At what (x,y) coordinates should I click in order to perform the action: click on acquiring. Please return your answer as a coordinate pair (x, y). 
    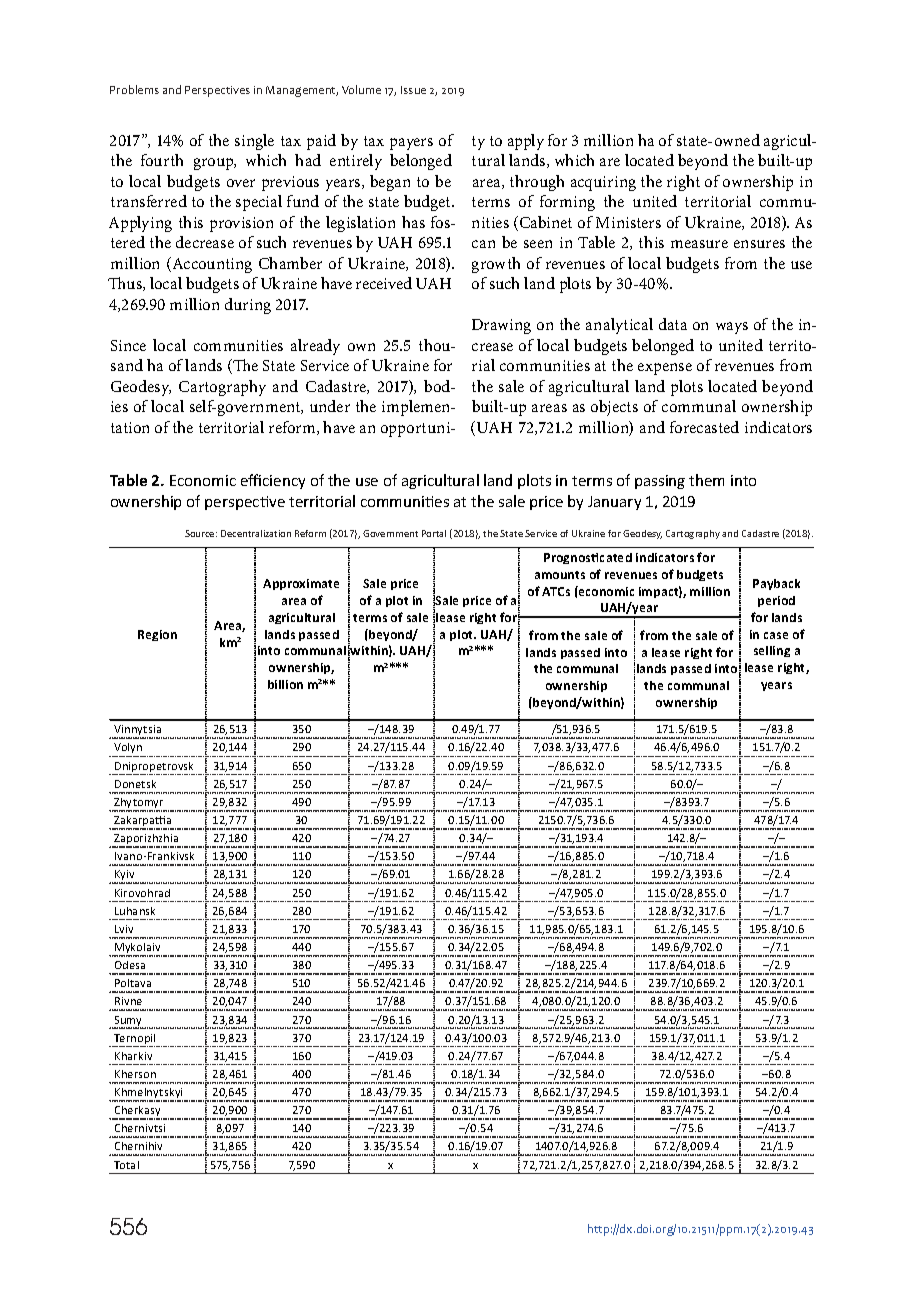
    Looking at the image, I should click on (603, 183).
